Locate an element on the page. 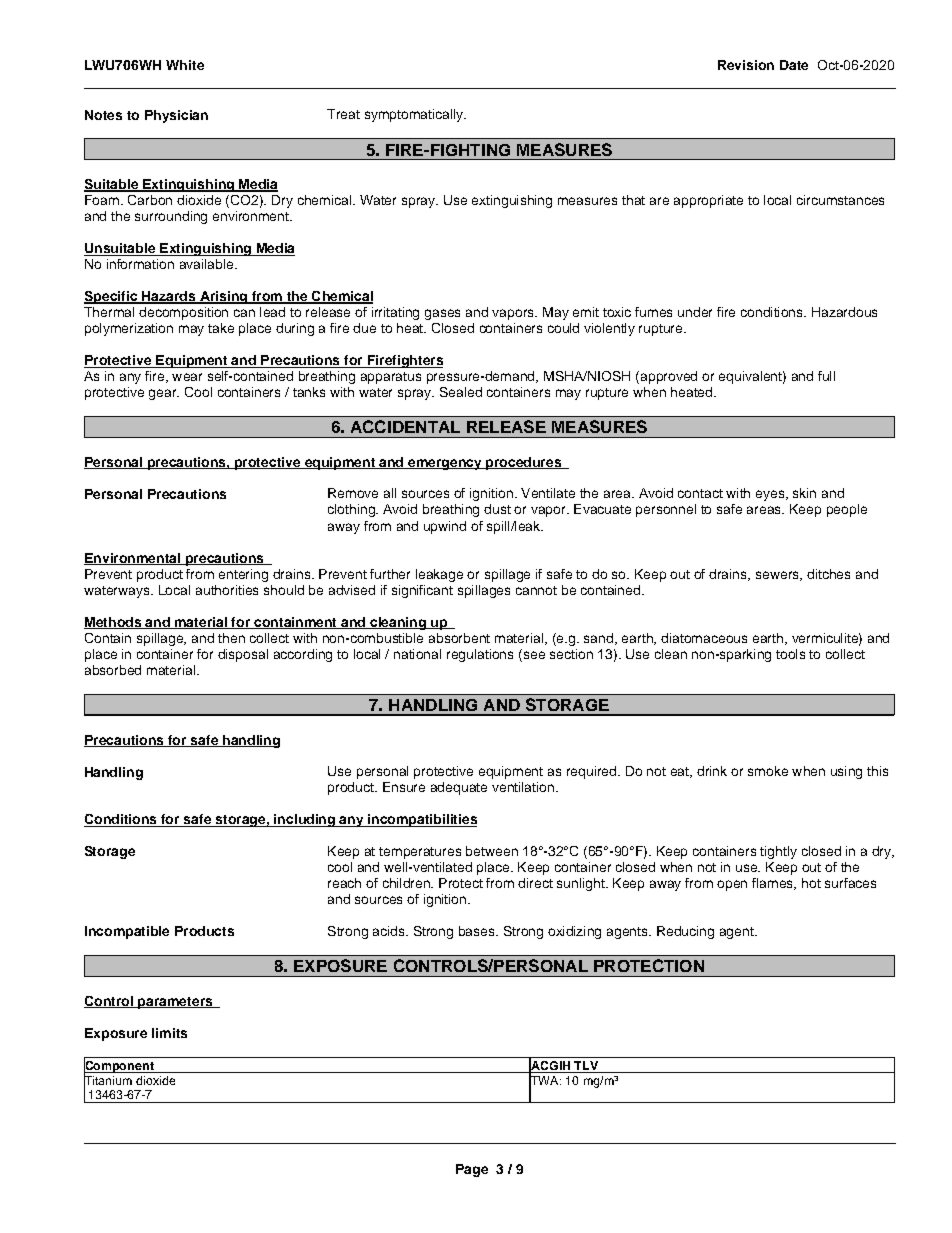  Page is located at coordinates (472, 1170).
